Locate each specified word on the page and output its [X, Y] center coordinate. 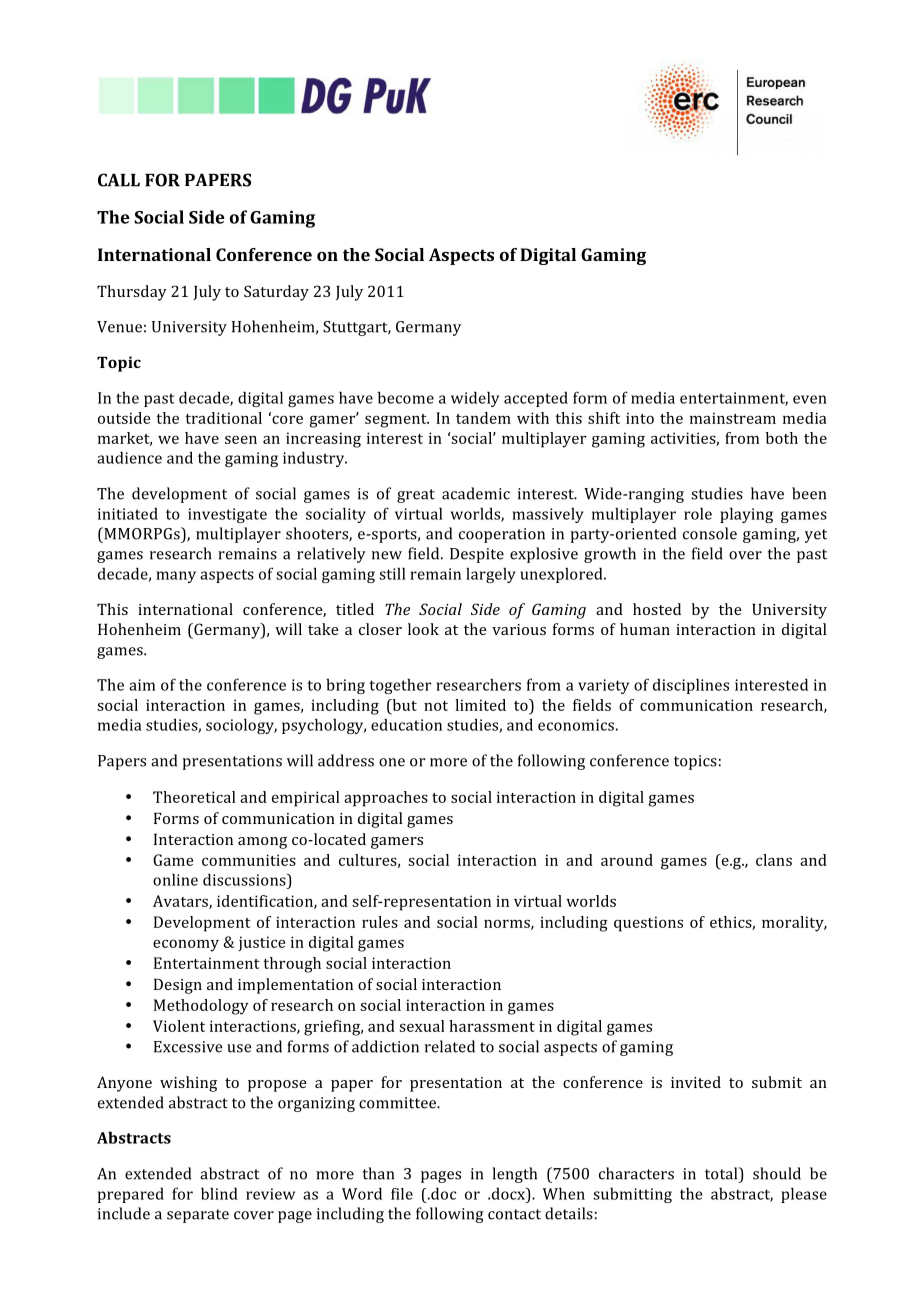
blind [219, 1193]
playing [746, 515]
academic [476, 493]
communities [249, 860]
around [627, 860]
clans [774, 860]
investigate [227, 515]
